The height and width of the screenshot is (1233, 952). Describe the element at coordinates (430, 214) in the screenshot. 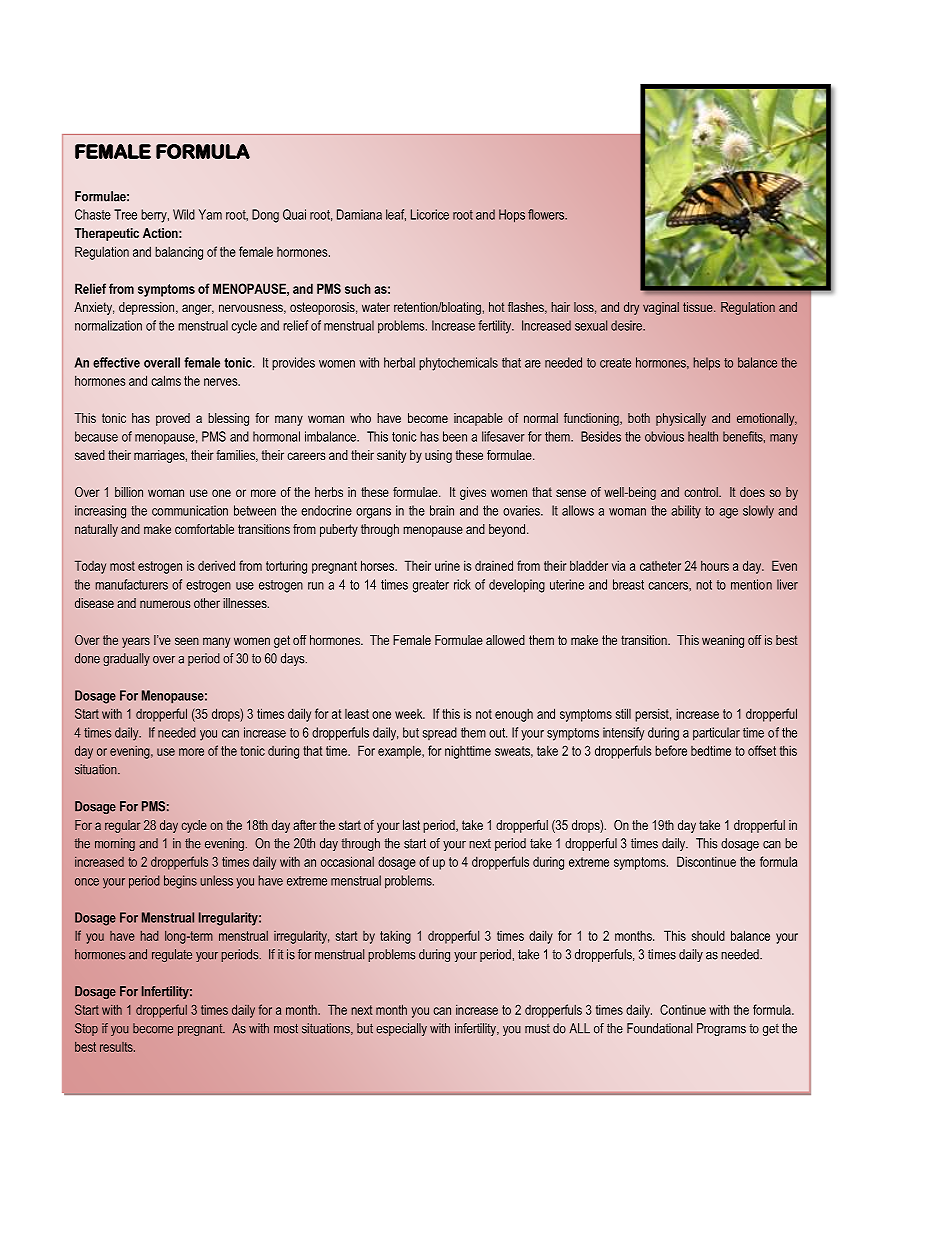

I see `Licorice` at that location.
